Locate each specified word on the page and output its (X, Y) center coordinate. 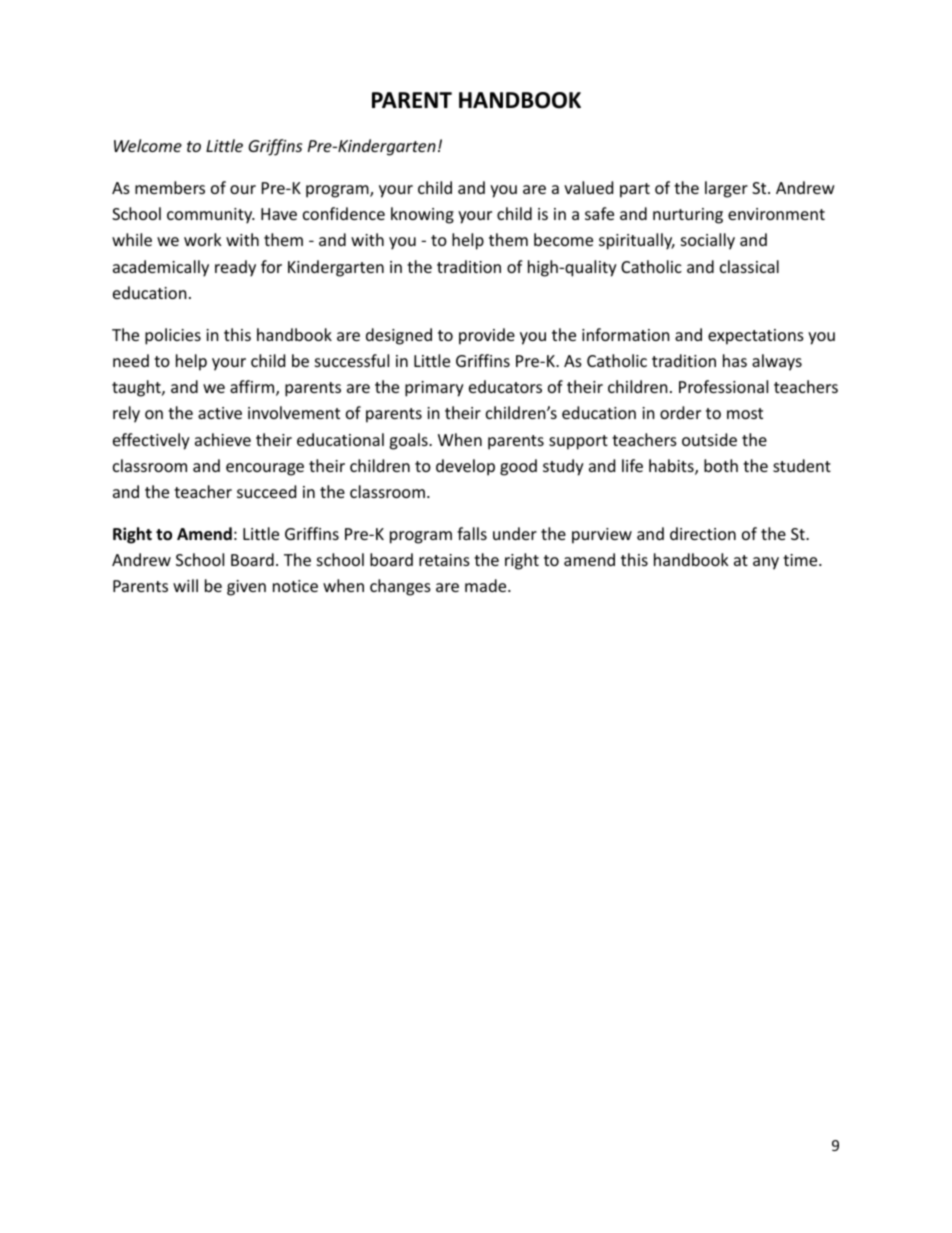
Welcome (148, 145)
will (185, 585)
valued (588, 187)
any (766, 563)
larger (726, 189)
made (487, 585)
